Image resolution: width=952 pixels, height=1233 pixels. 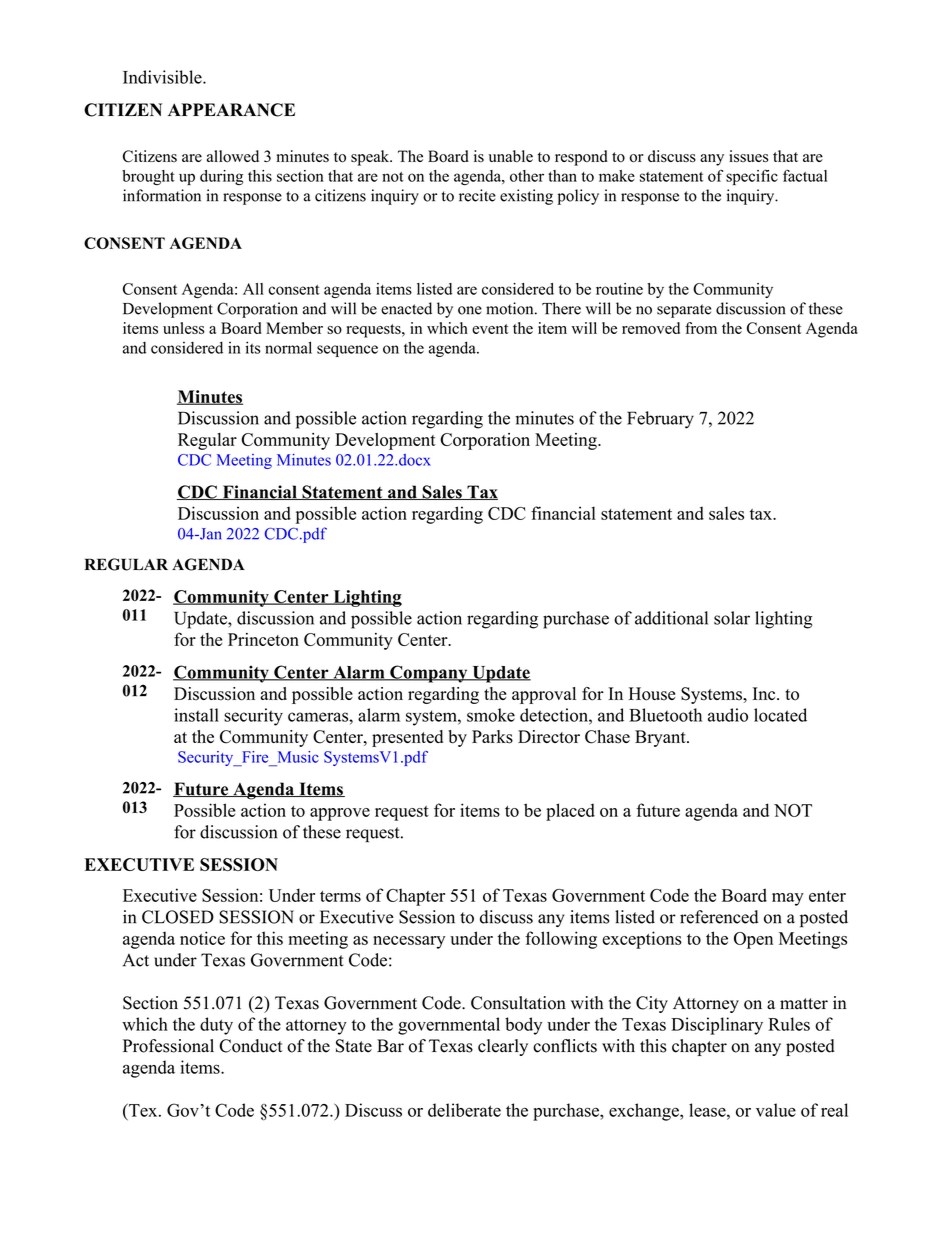 I want to click on from, so click(x=701, y=328).
